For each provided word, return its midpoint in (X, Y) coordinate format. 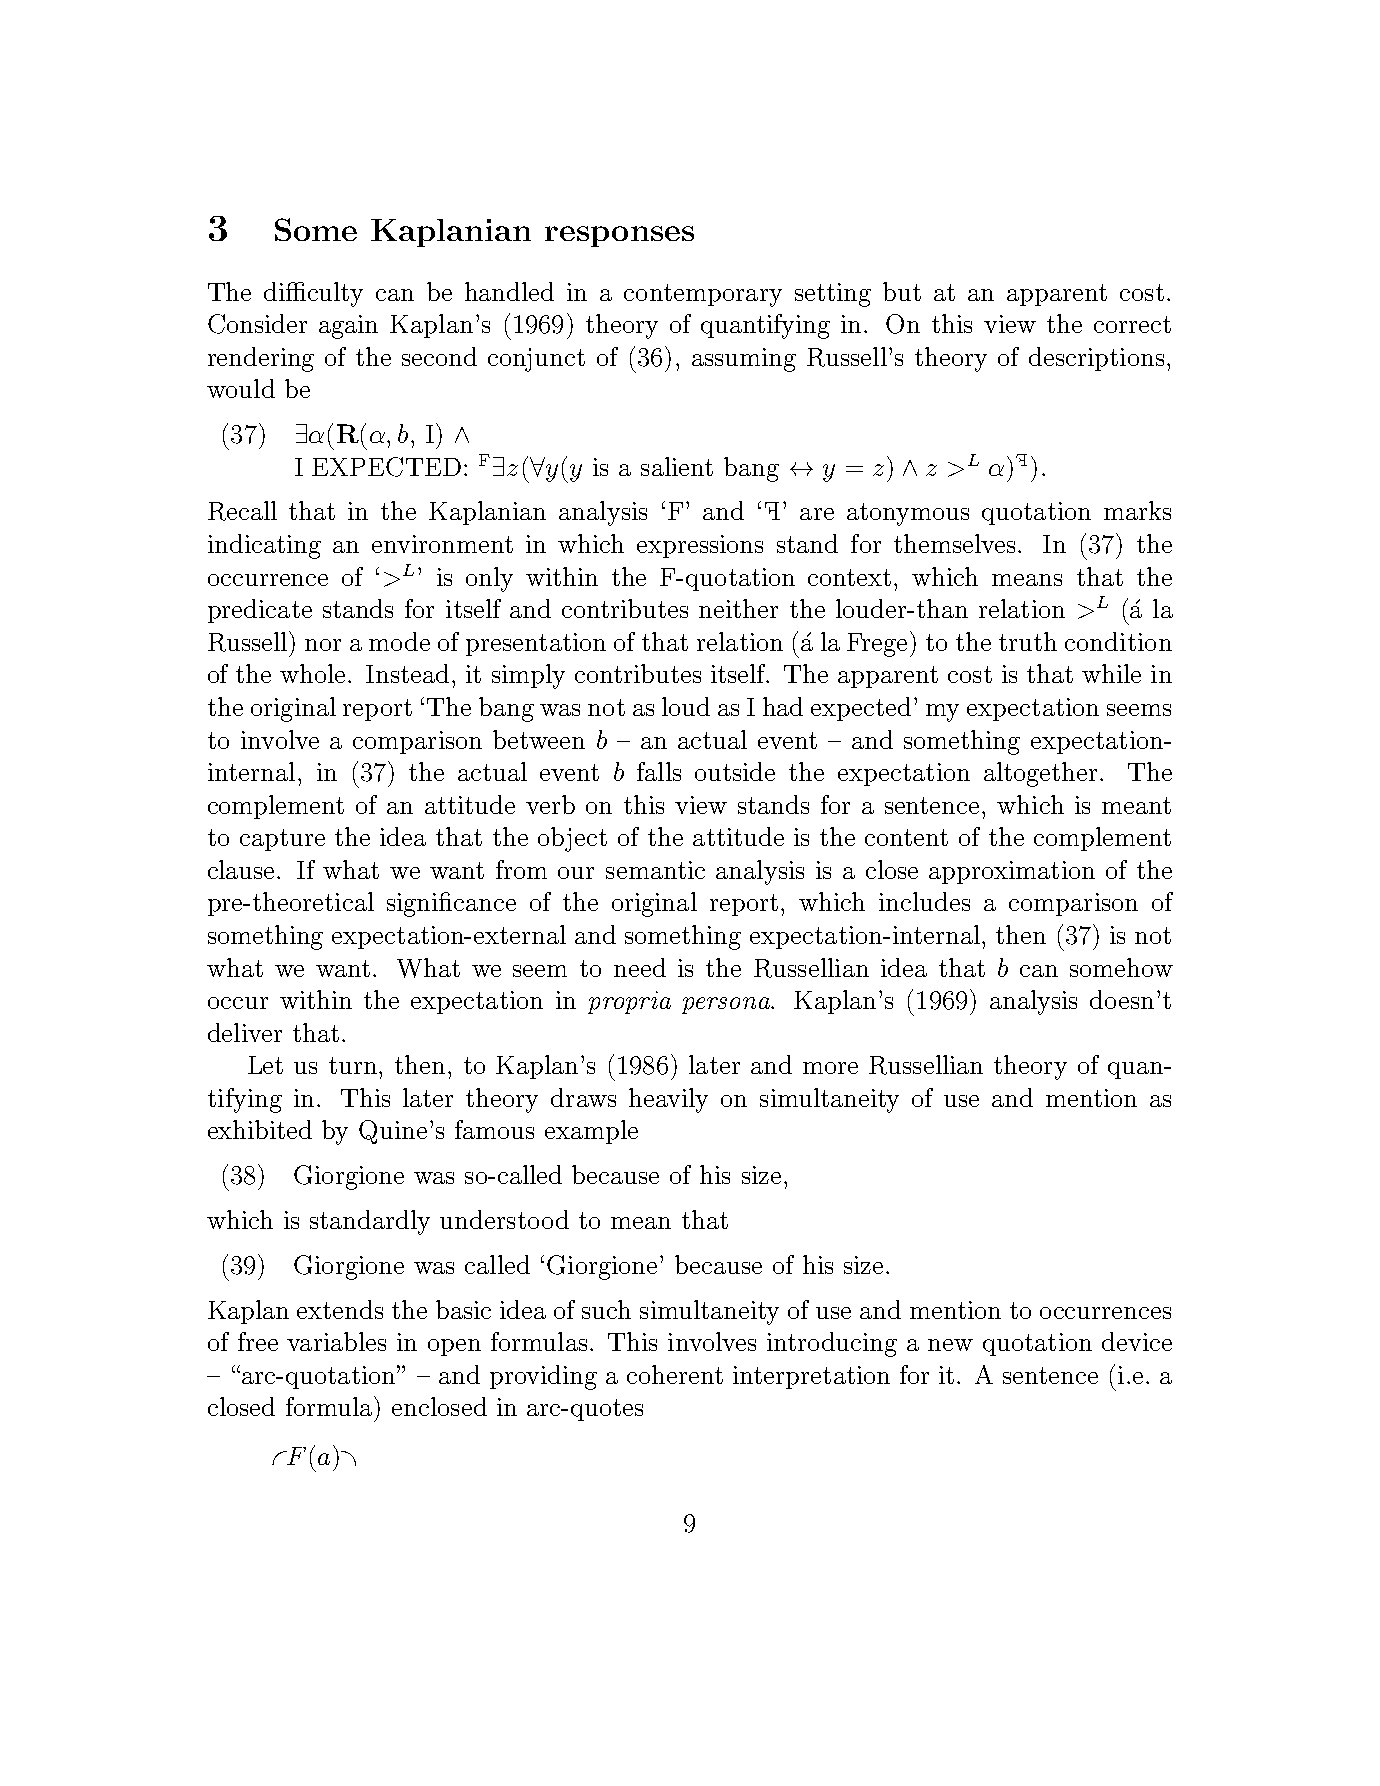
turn (354, 1065)
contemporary (703, 295)
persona (727, 1005)
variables (336, 1341)
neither (738, 608)
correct (1132, 324)
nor (323, 645)
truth (1028, 641)
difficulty (313, 294)
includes (924, 901)
